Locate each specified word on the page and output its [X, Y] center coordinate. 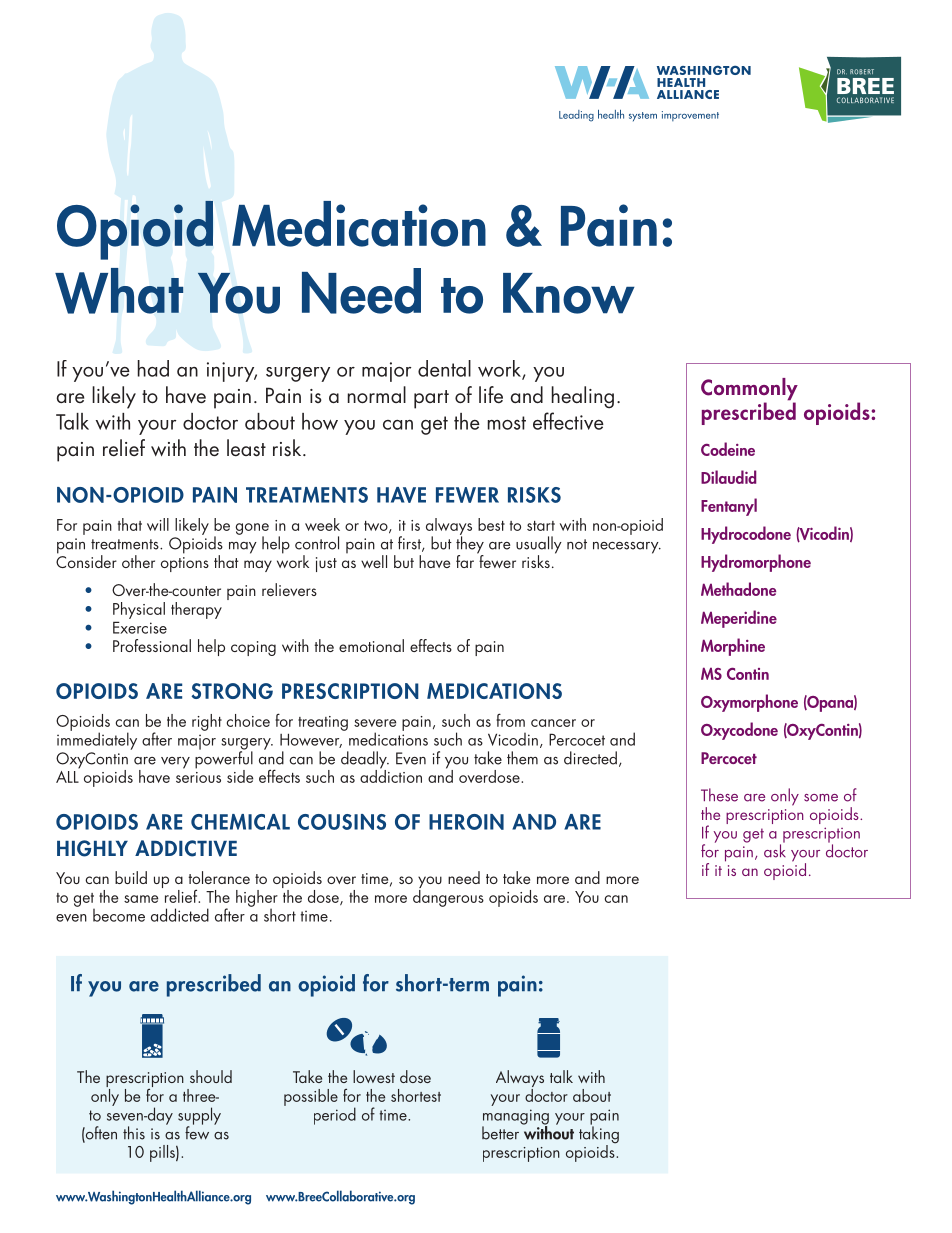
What [119, 291]
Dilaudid [728, 477]
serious [198, 777]
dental [444, 368]
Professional [152, 645]
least [246, 448]
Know [569, 293]
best [491, 524]
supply [199, 1117]
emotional [371, 645]
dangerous [448, 897]
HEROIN [466, 822]
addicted [180, 915]
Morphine [733, 647]
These [719, 795]
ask [775, 850]
